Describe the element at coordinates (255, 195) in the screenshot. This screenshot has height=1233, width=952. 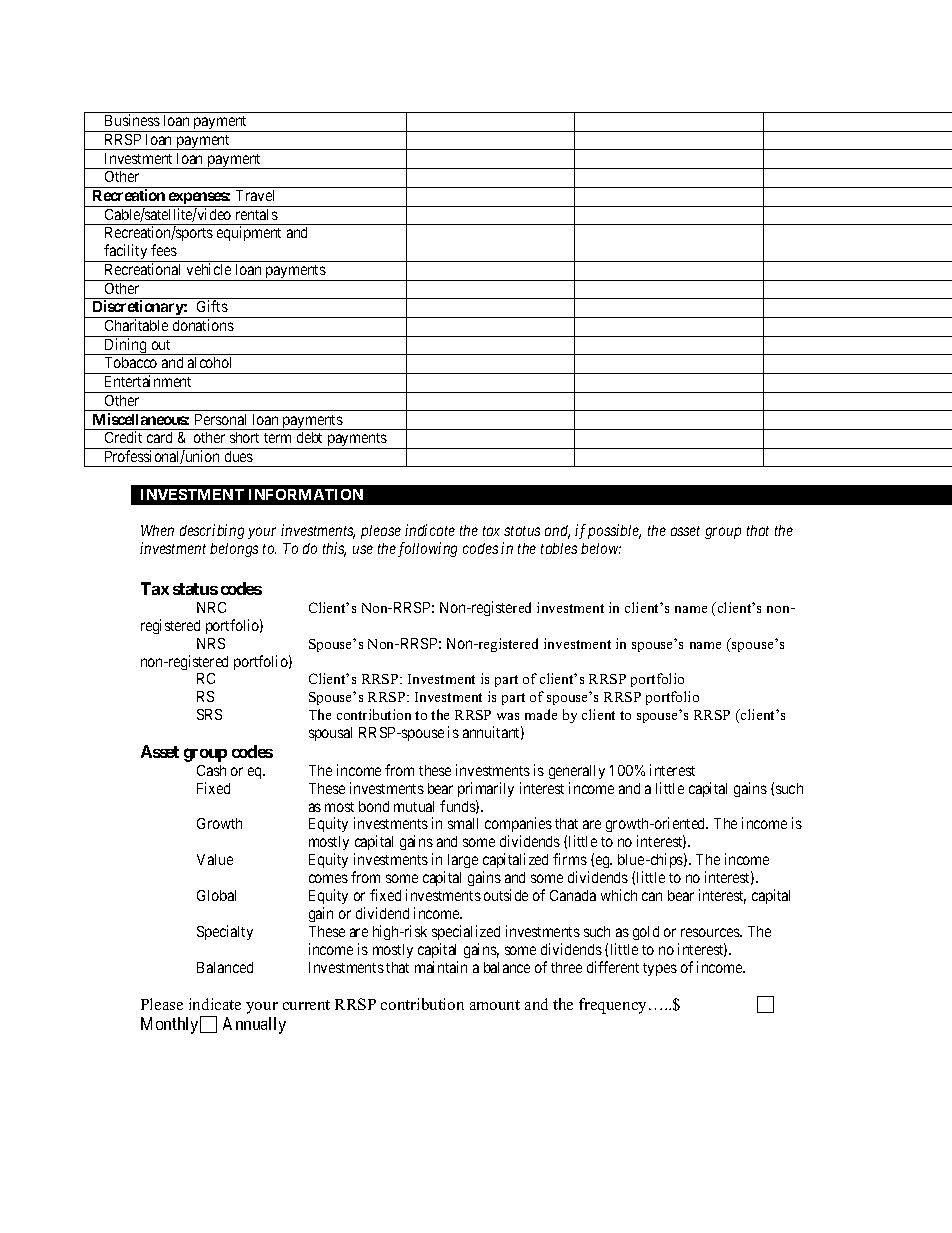
I see `Travel` at that location.
